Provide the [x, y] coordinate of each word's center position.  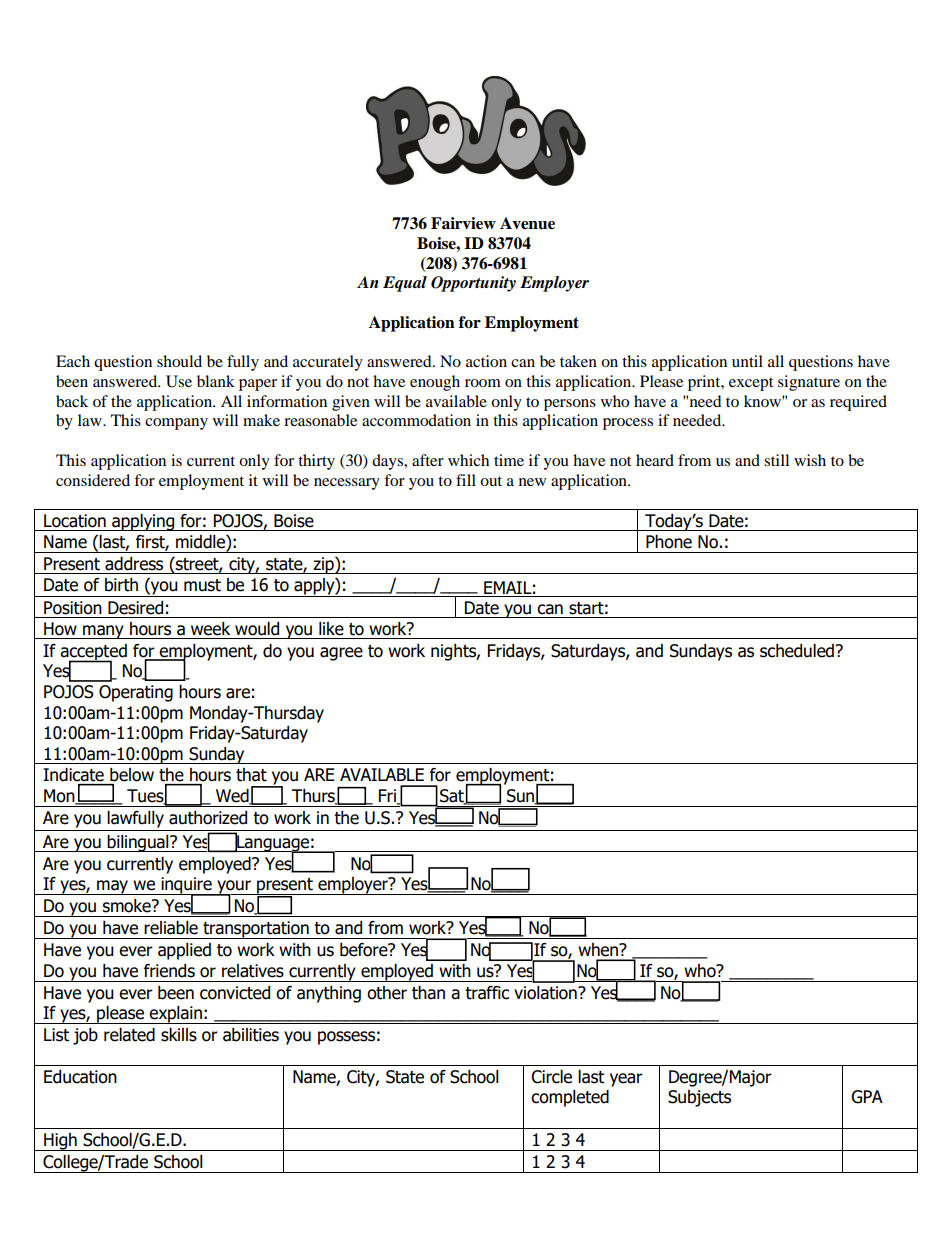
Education [80, 1077]
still [776, 460]
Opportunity [473, 284]
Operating [136, 693]
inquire [186, 886]
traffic [487, 993]
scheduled [798, 651]
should [179, 361]
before [365, 950]
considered [93, 480]
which [468, 460]
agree [341, 654]
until [747, 361]
